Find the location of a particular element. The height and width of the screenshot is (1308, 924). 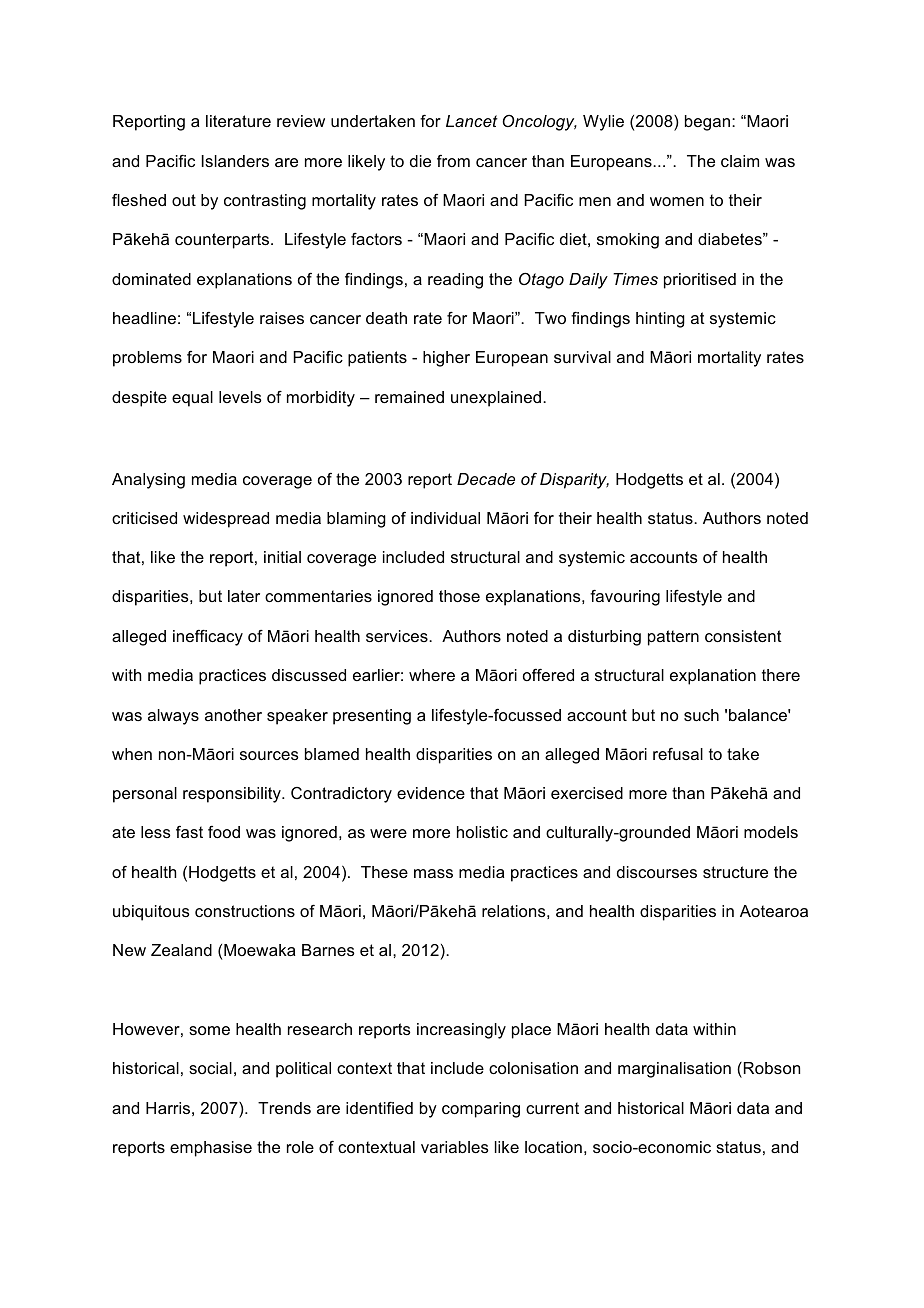

responsibility is located at coordinates (233, 795).
